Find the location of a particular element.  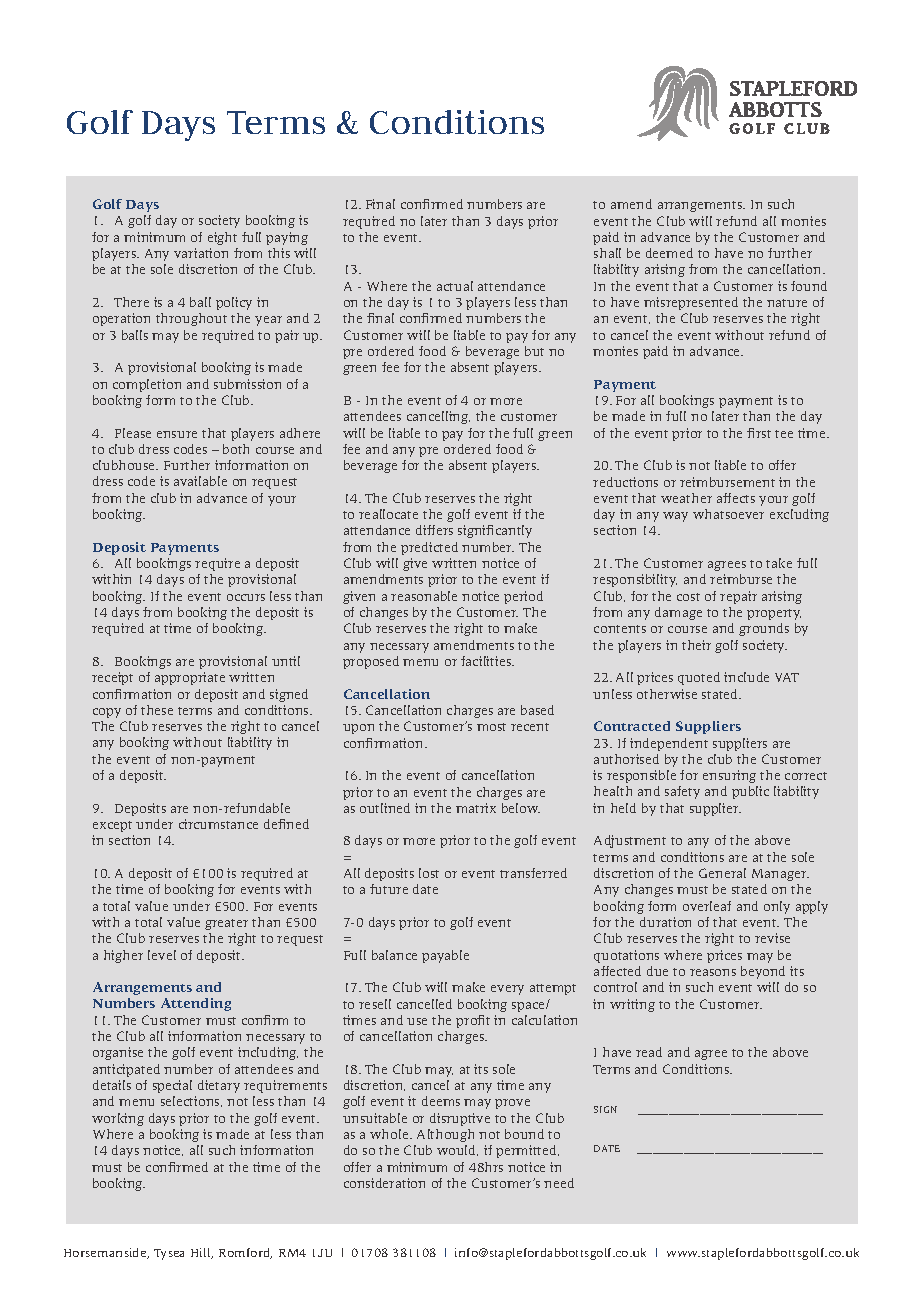

most is located at coordinates (491, 727).
